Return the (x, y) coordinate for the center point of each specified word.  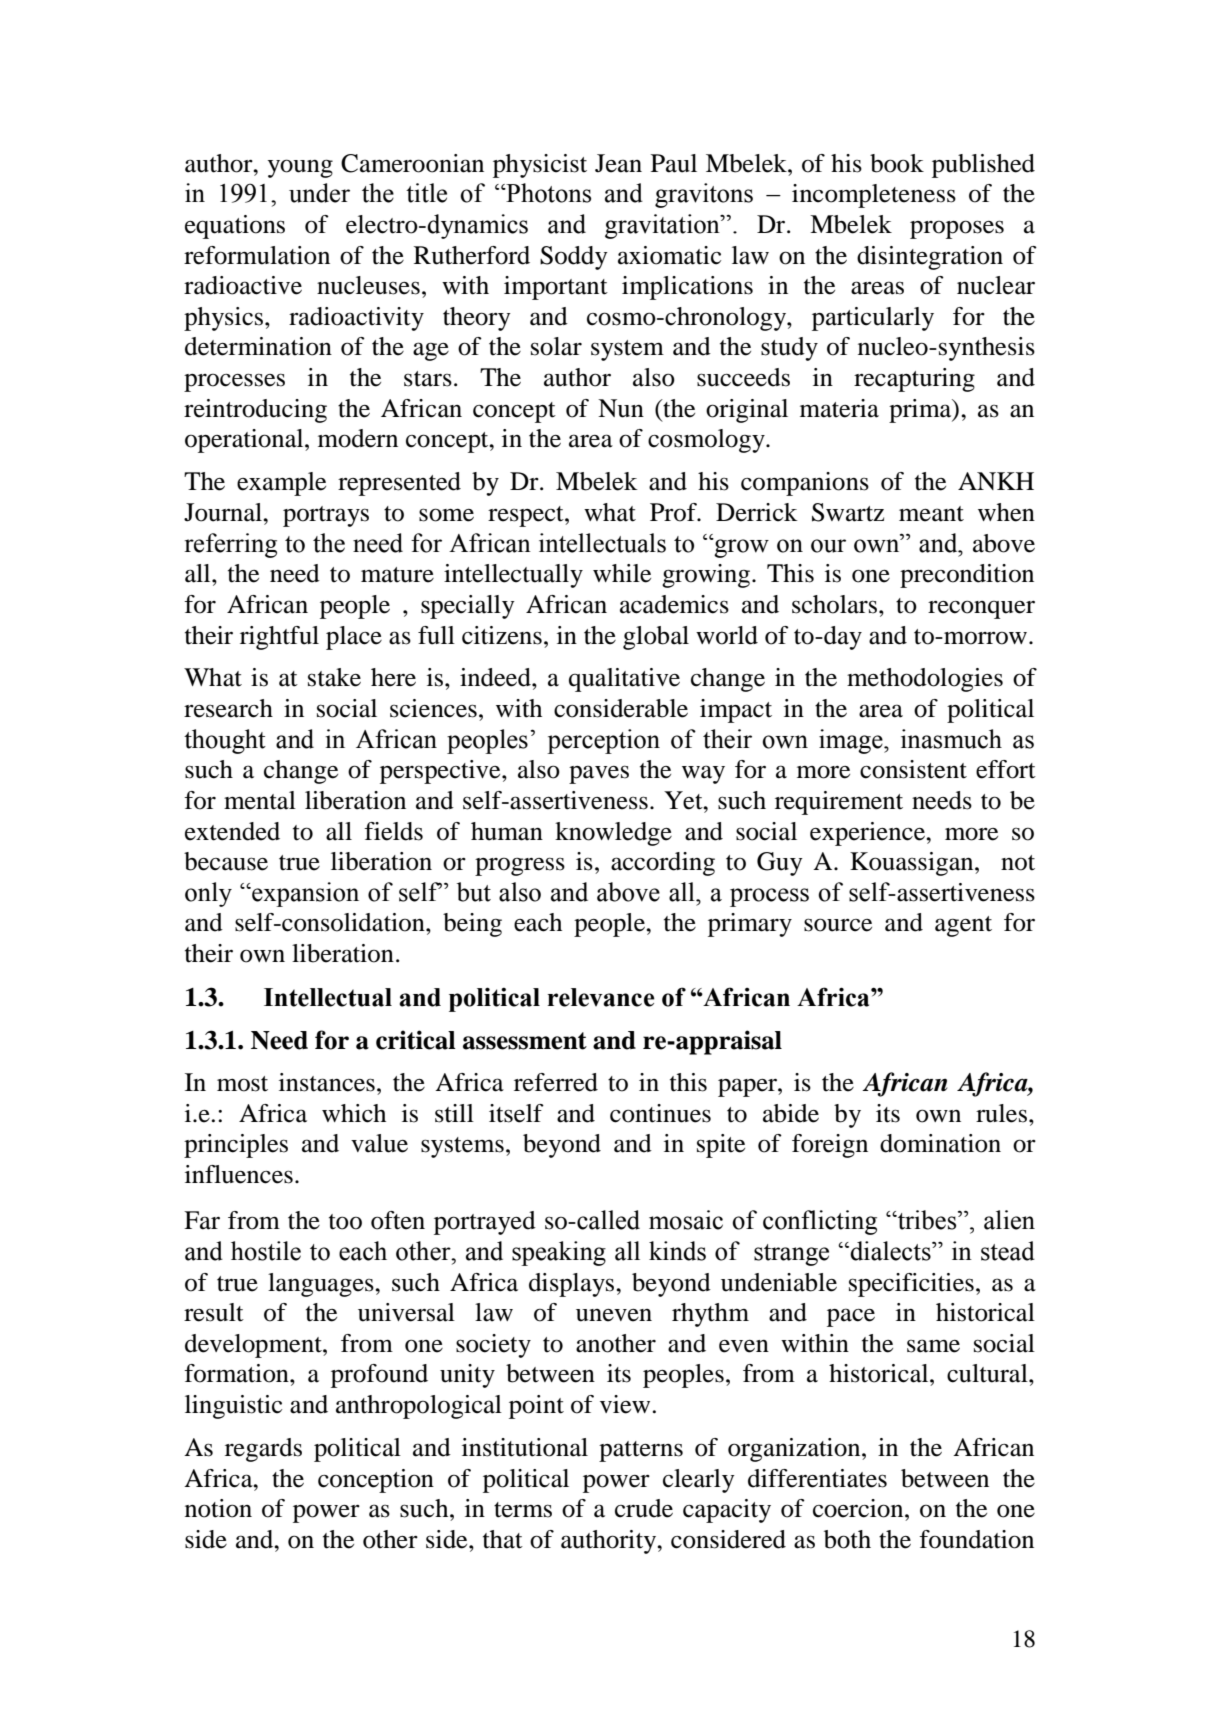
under (319, 193)
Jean (618, 163)
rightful (279, 638)
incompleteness (874, 196)
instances (327, 1082)
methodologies (925, 680)
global (656, 638)
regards (263, 1450)
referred (556, 1082)
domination (940, 1143)
